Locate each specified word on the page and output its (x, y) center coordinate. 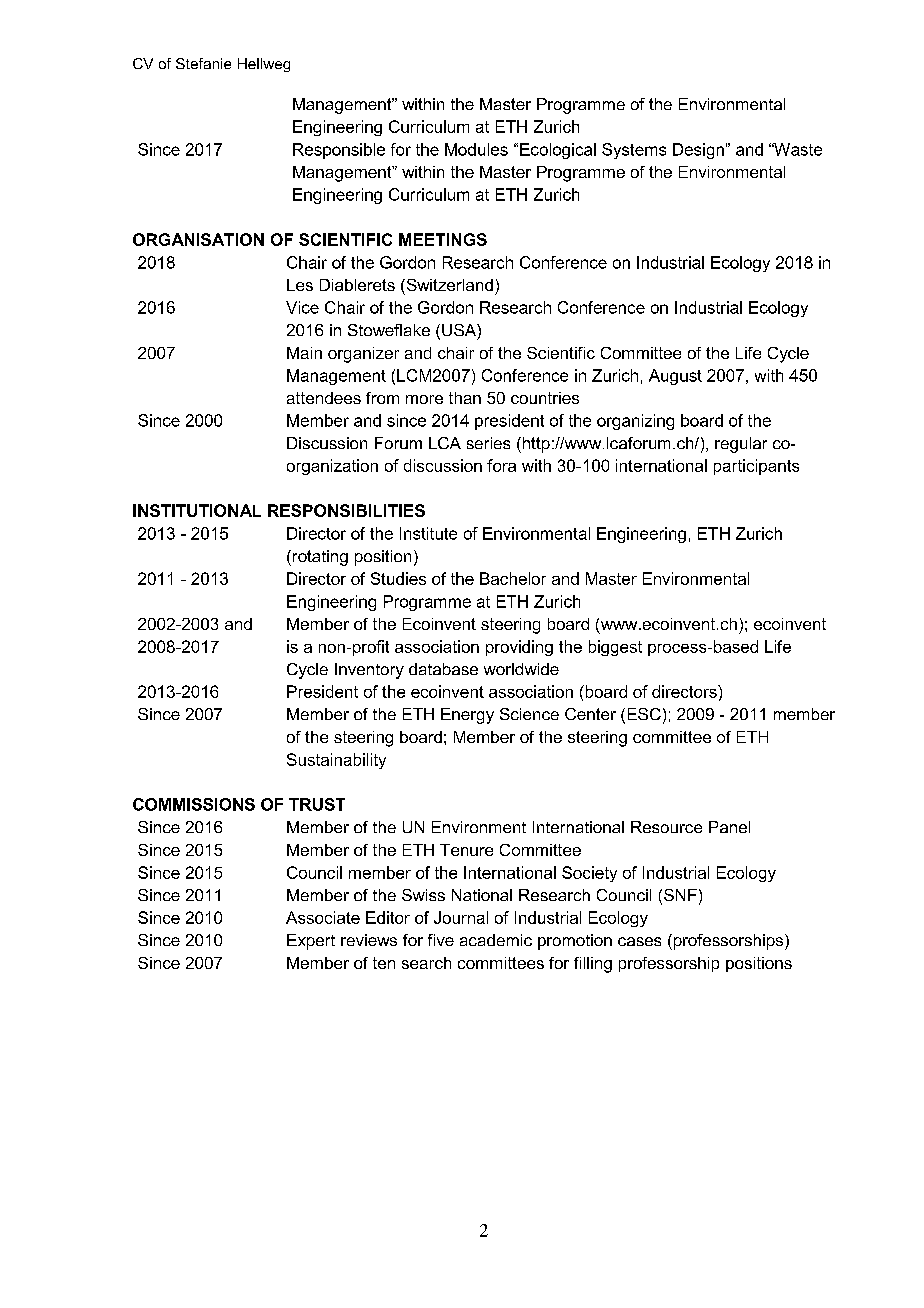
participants (756, 467)
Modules (476, 149)
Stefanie (203, 63)
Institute (428, 533)
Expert (311, 942)
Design (698, 151)
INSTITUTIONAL (197, 510)
